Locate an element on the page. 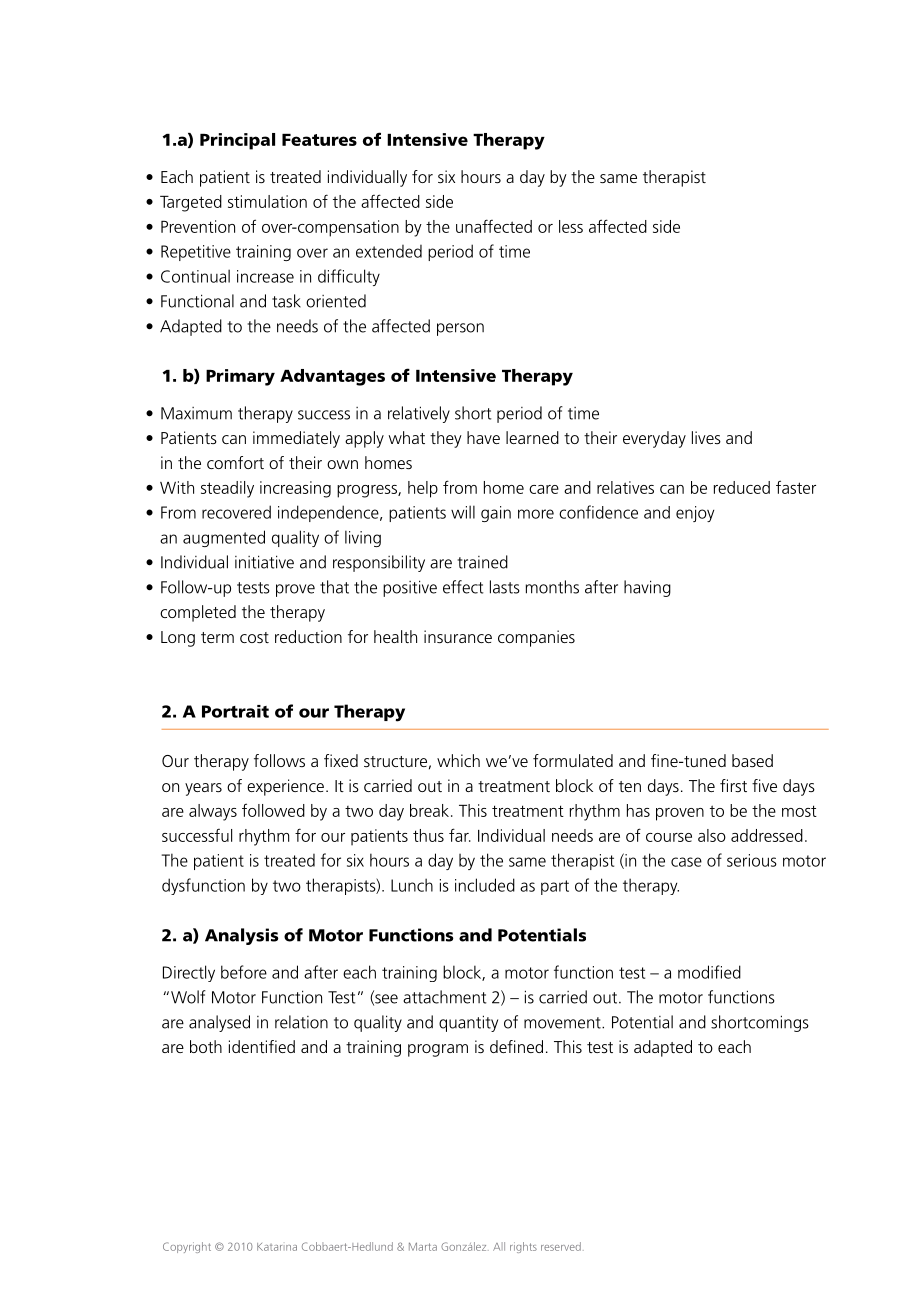 The height and width of the page is (1308, 924). stimulation is located at coordinates (267, 201).
